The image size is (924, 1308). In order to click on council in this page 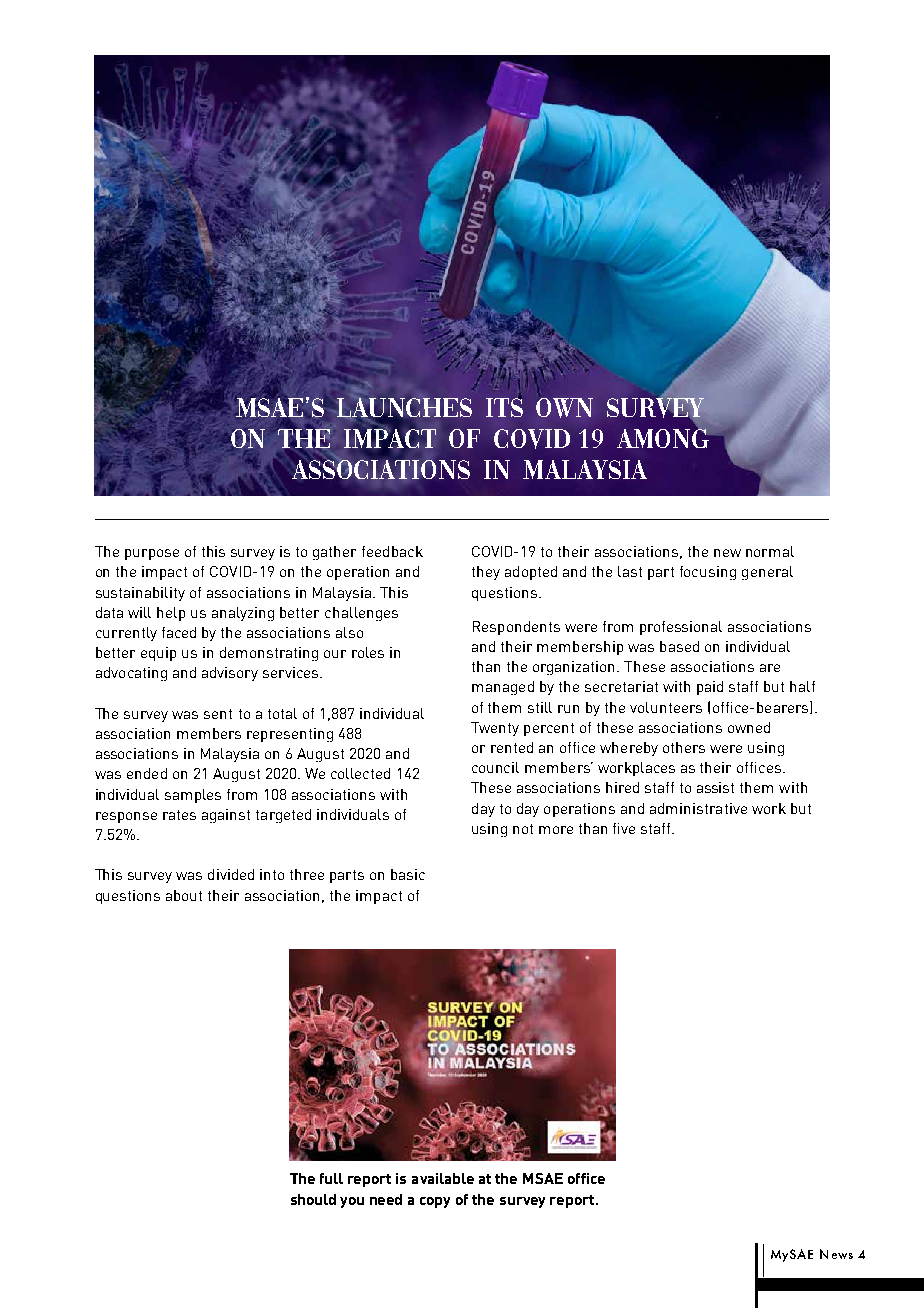, I will do `click(495, 767)`.
